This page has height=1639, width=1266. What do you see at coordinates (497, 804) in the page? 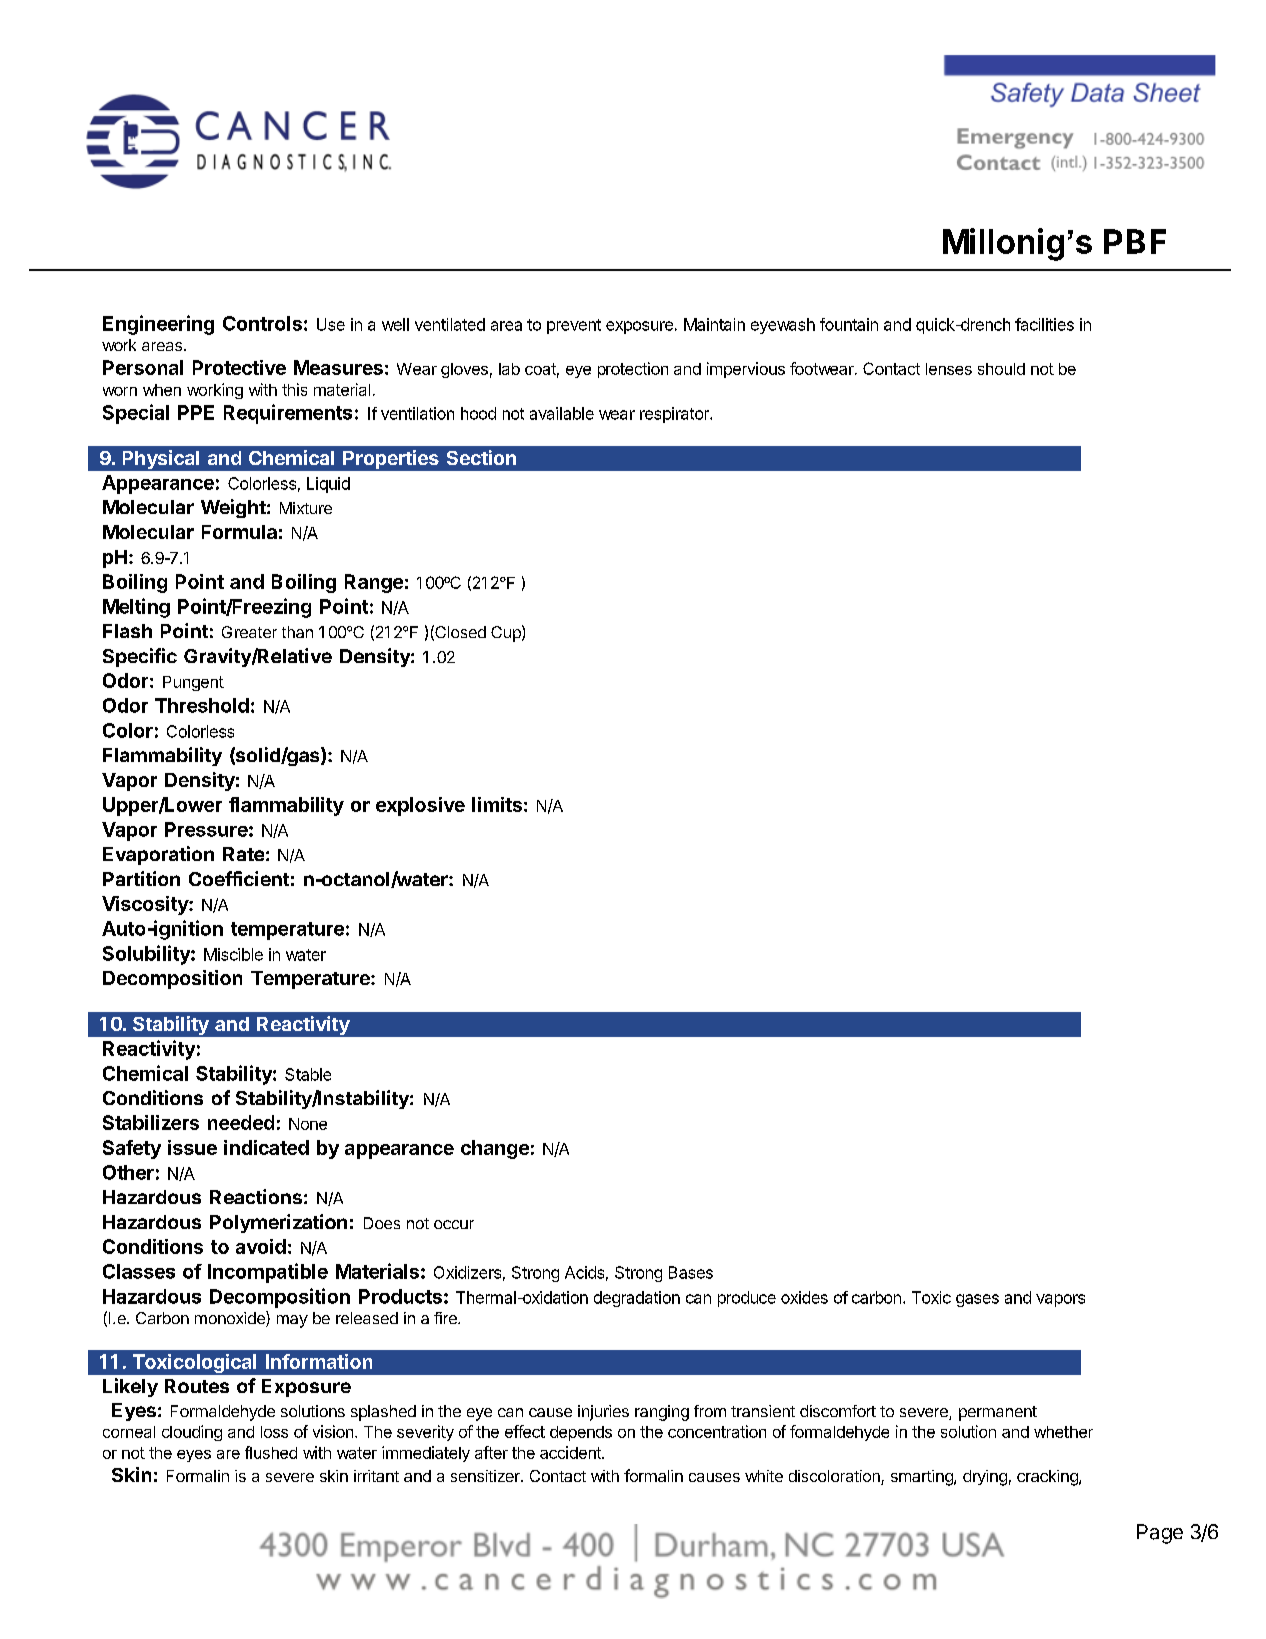
I see `limits` at bounding box center [497, 804].
